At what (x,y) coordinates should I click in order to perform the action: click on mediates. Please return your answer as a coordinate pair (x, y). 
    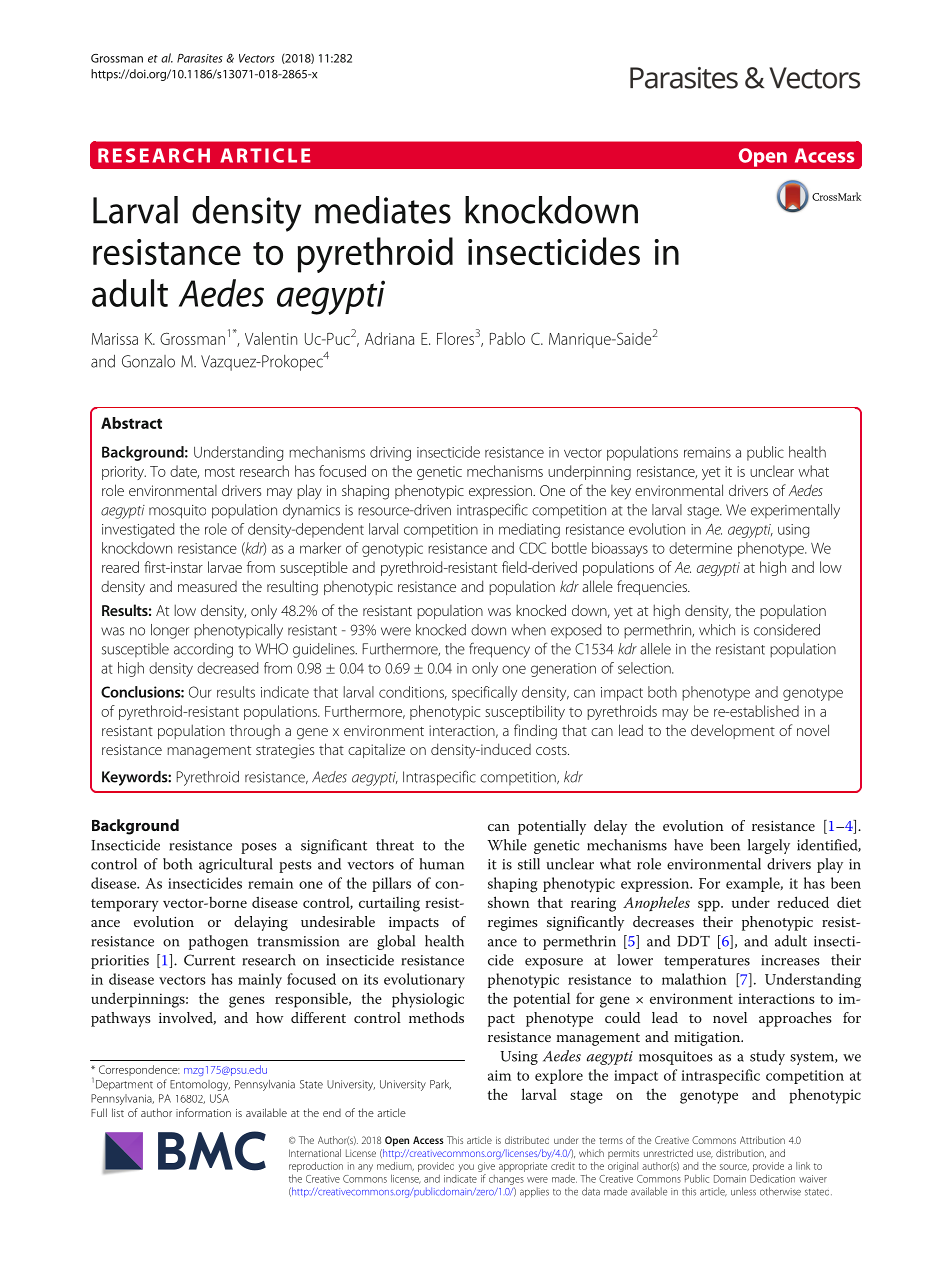
    Looking at the image, I should click on (383, 210).
